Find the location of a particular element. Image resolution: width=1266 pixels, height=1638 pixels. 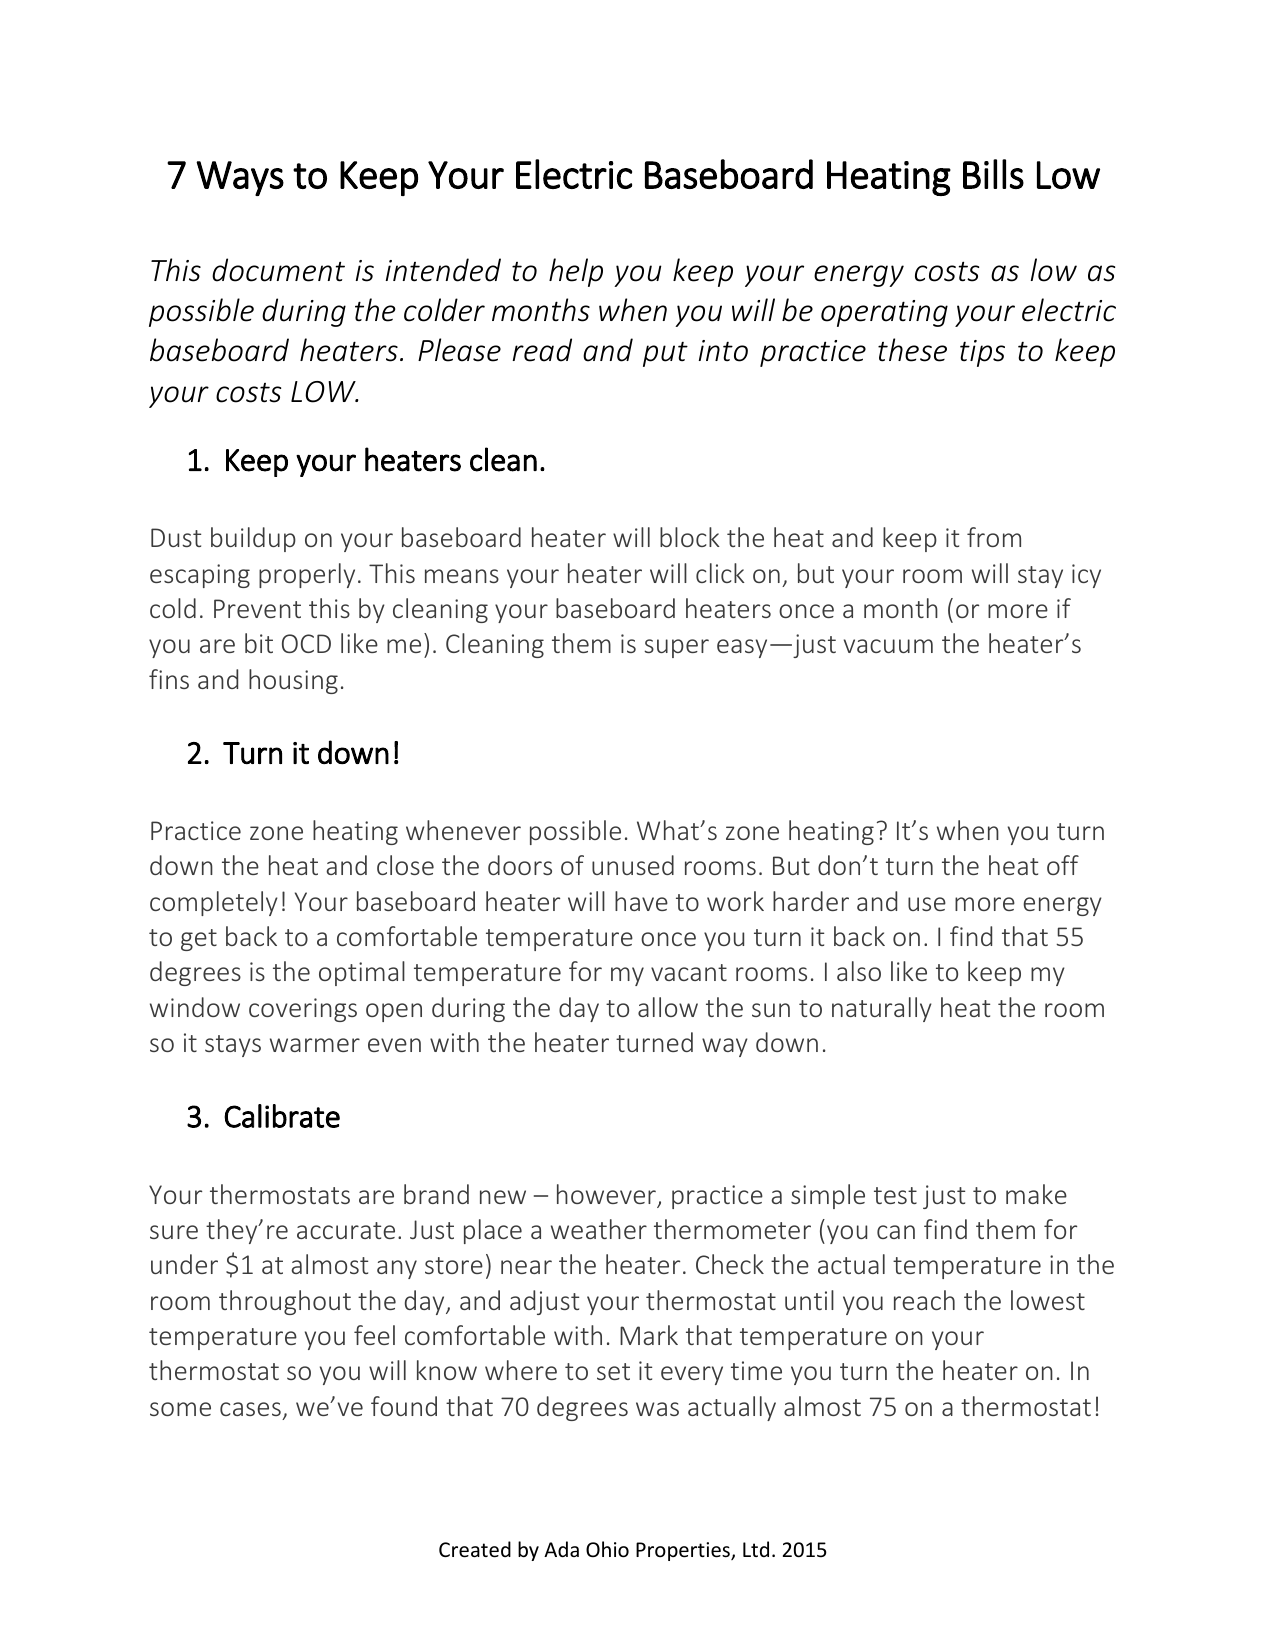

help is located at coordinates (576, 272).
